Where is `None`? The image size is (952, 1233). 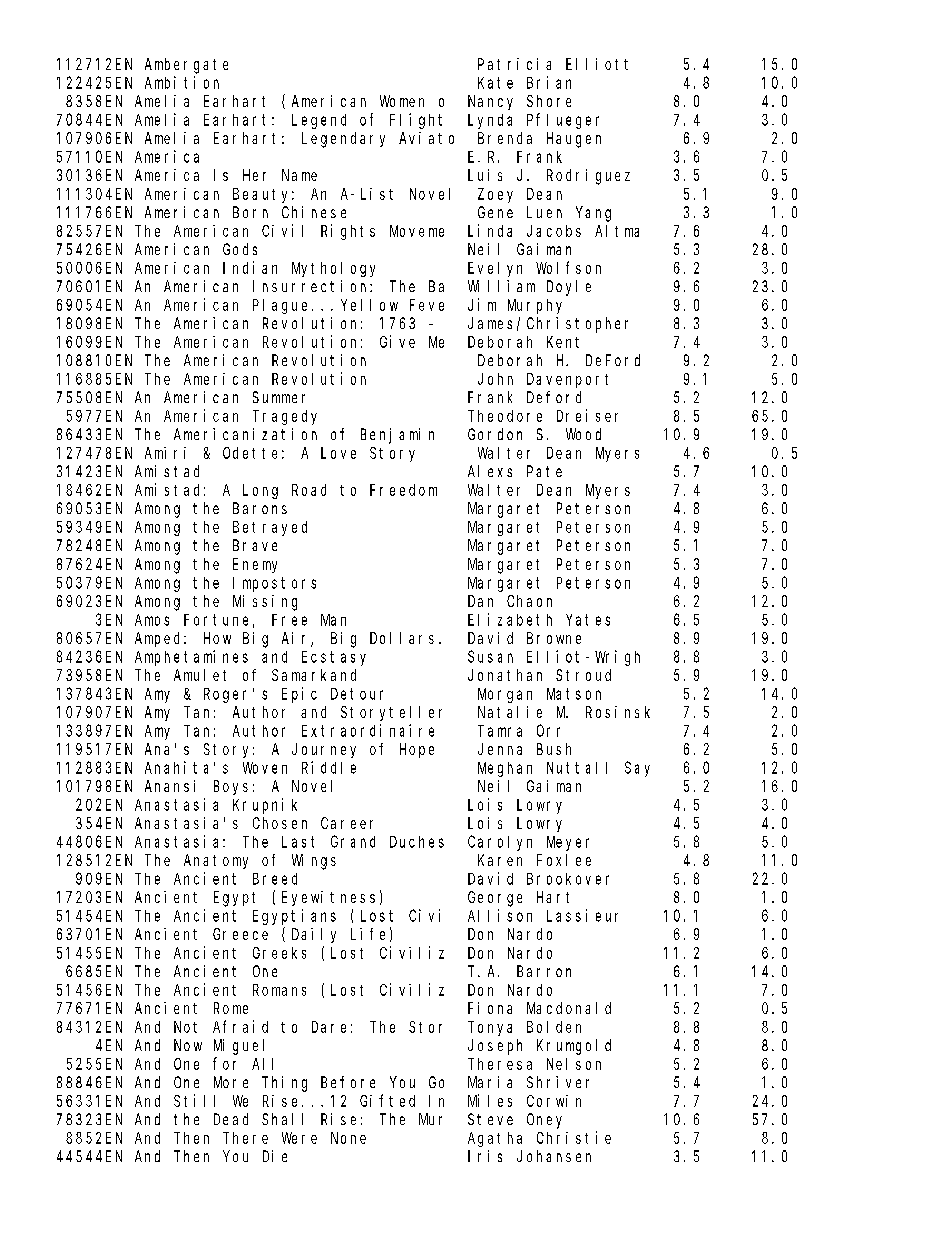 None is located at coordinates (348, 1138).
